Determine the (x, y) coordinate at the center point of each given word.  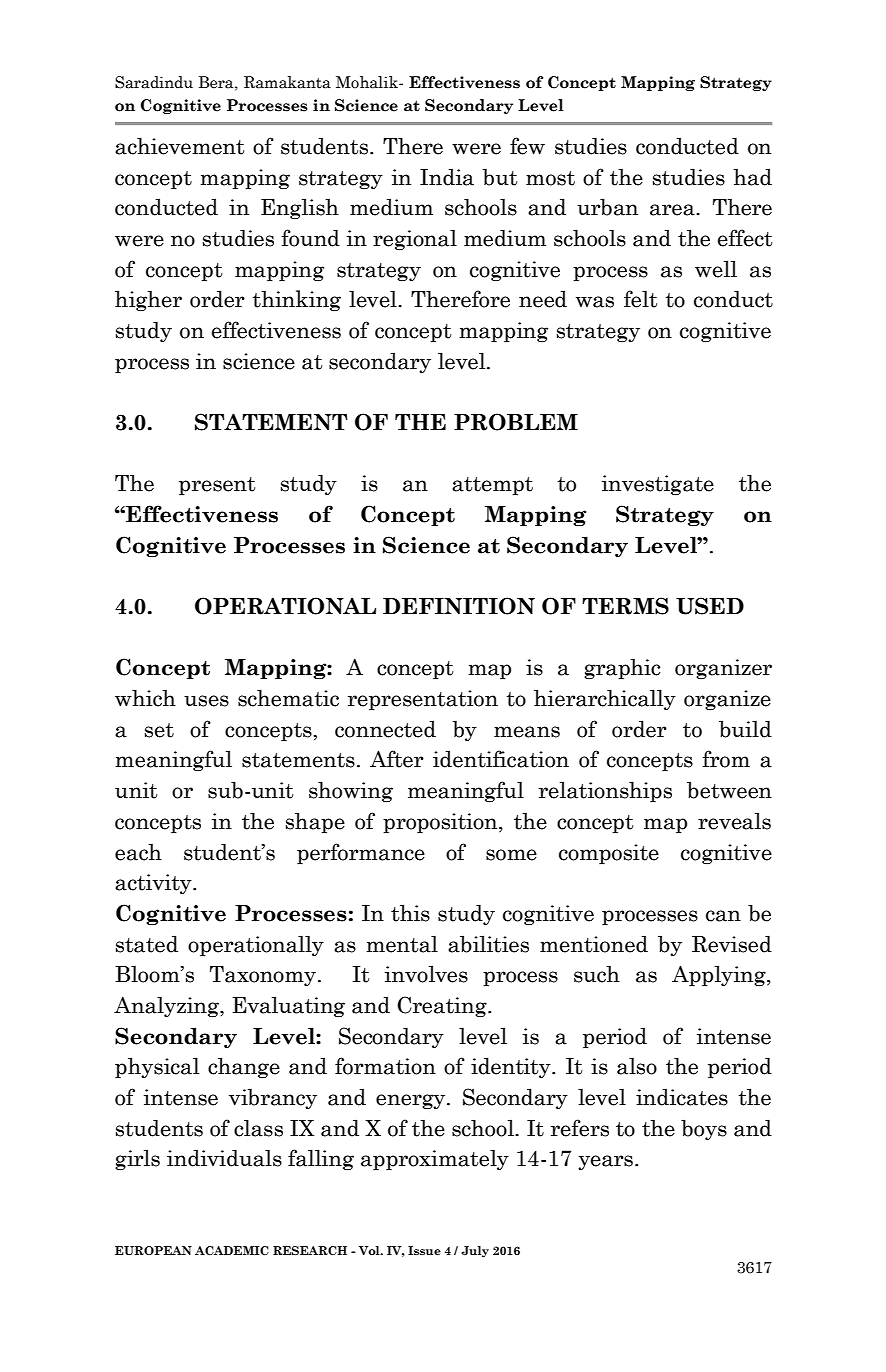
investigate (658, 485)
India (447, 177)
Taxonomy (263, 976)
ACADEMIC (232, 1250)
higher (148, 300)
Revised (732, 944)
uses (206, 701)
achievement (179, 146)
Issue (424, 1250)
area (673, 210)
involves (426, 974)
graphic (622, 668)
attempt (492, 486)
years (605, 1162)
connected (385, 729)
